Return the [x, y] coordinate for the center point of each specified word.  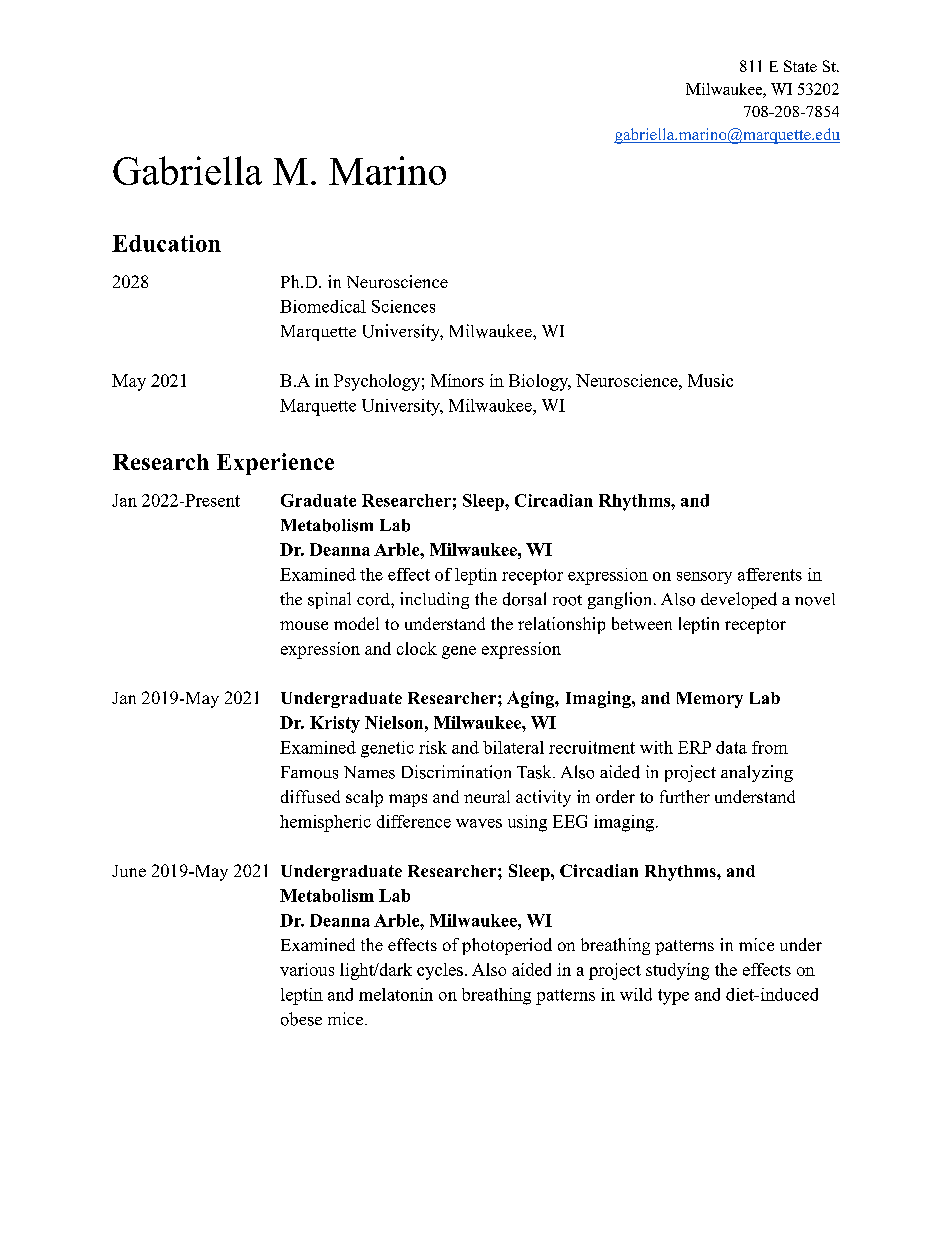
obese [301, 1019]
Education [166, 243]
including [434, 600]
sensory [704, 578]
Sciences [403, 306]
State [800, 66]
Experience [275, 464]
